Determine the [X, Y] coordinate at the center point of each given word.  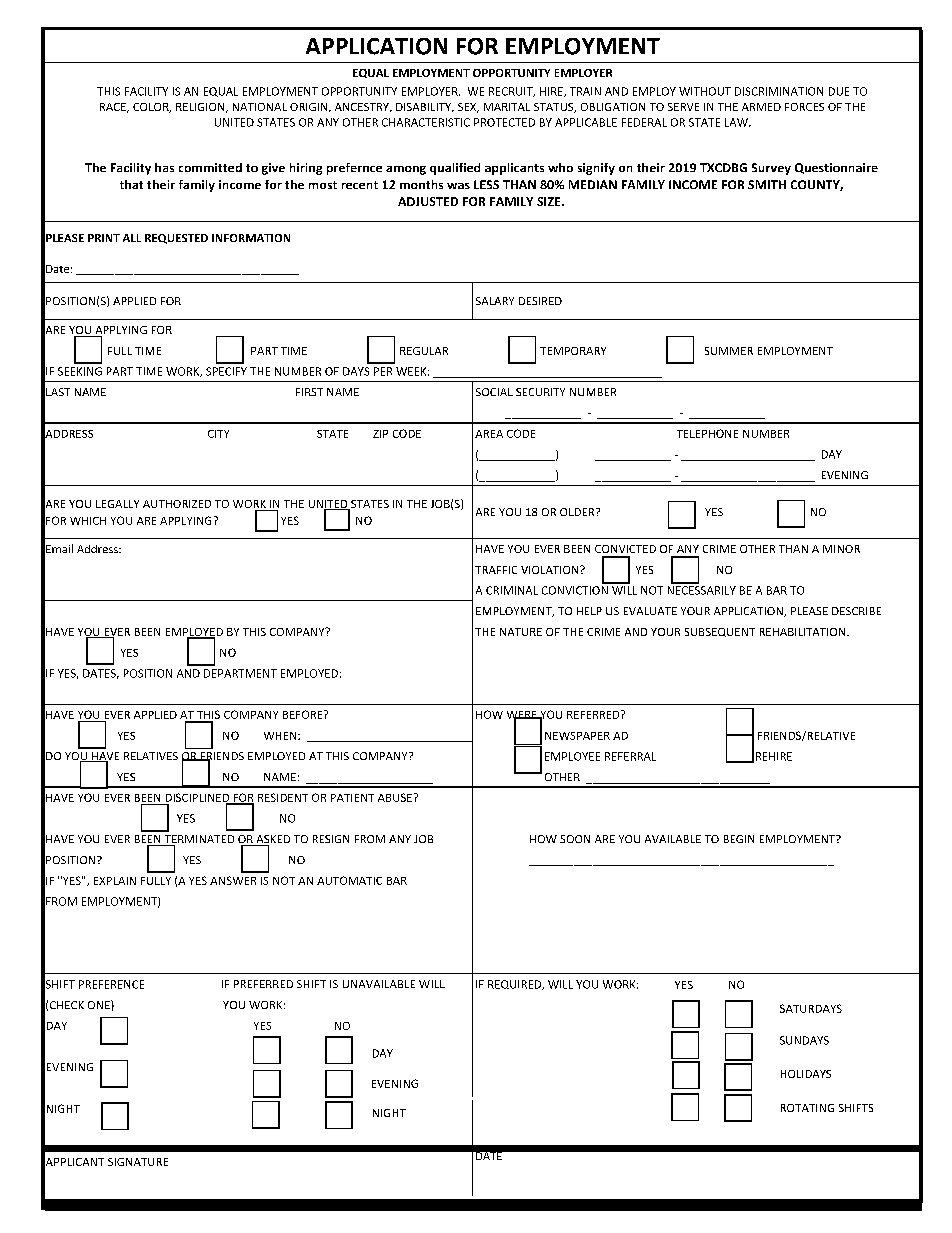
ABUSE [395, 797]
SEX [468, 108]
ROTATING [807, 1108]
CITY [218, 434]
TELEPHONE [707, 433]
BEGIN [739, 839]
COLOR [152, 108]
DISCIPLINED [199, 798]
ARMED [761, 107]
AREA [489, 434]
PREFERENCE [111, 984]
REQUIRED [516, 985]
